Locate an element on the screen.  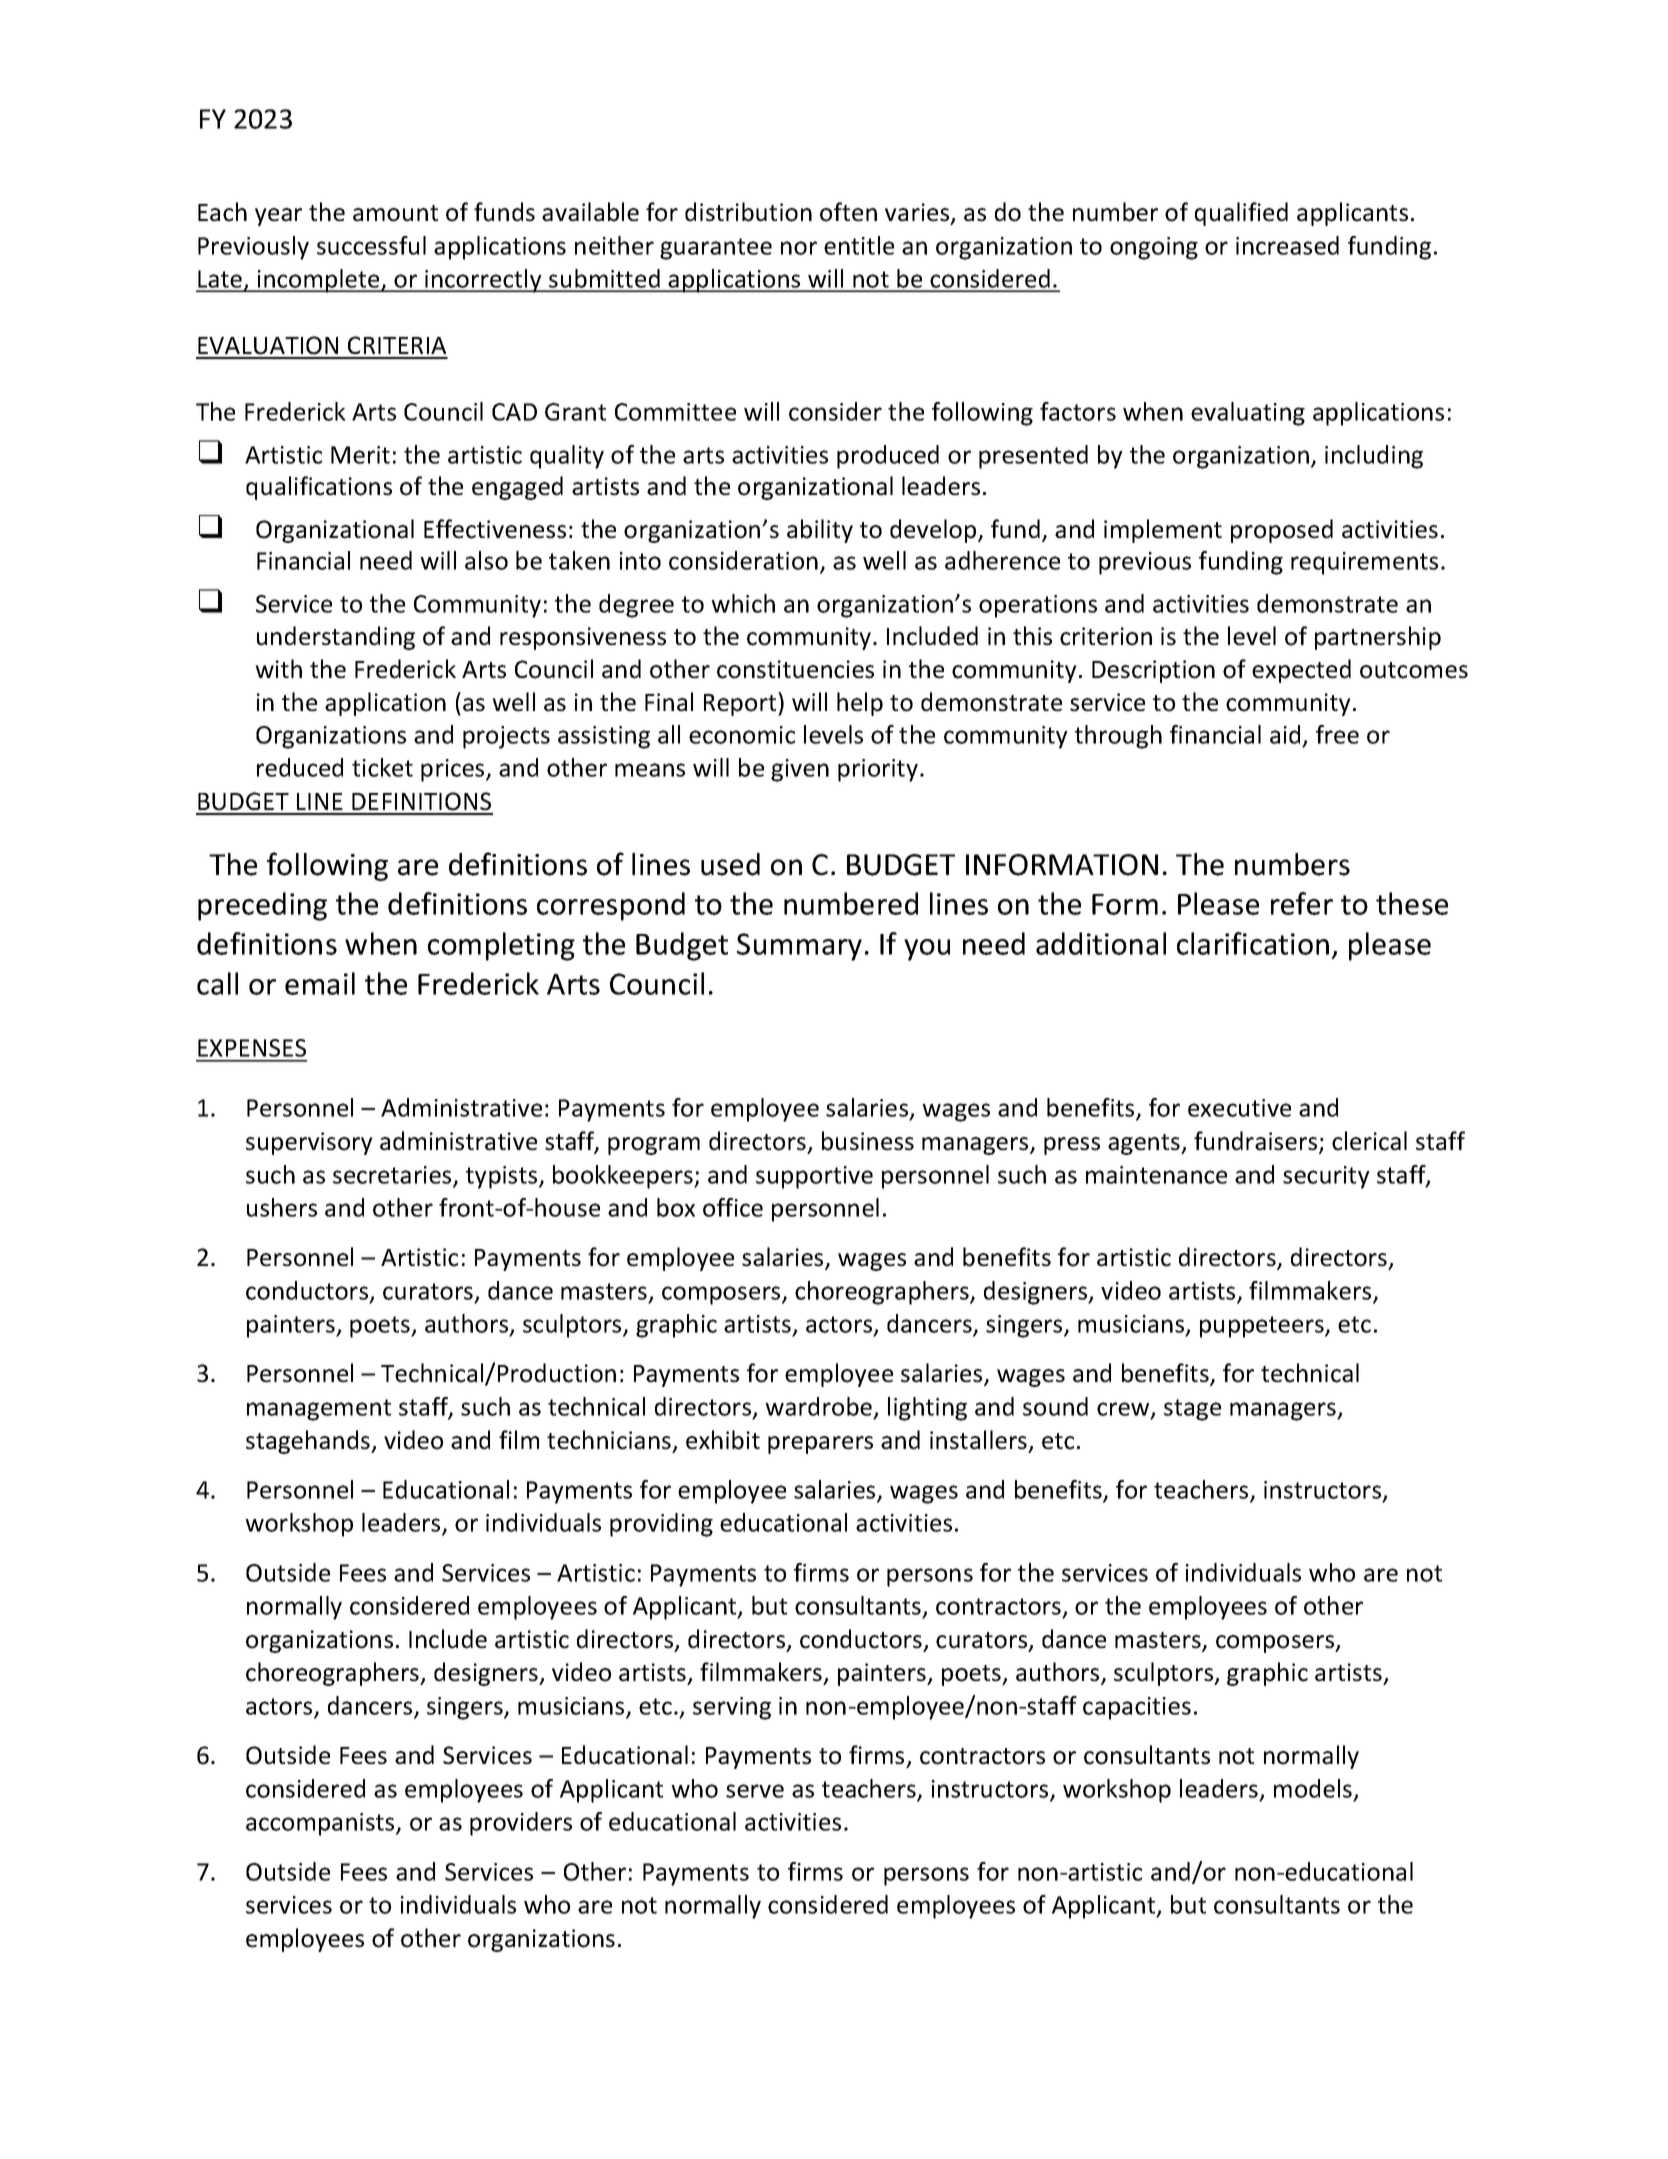
entitle is located at coordinates (859, 245).
